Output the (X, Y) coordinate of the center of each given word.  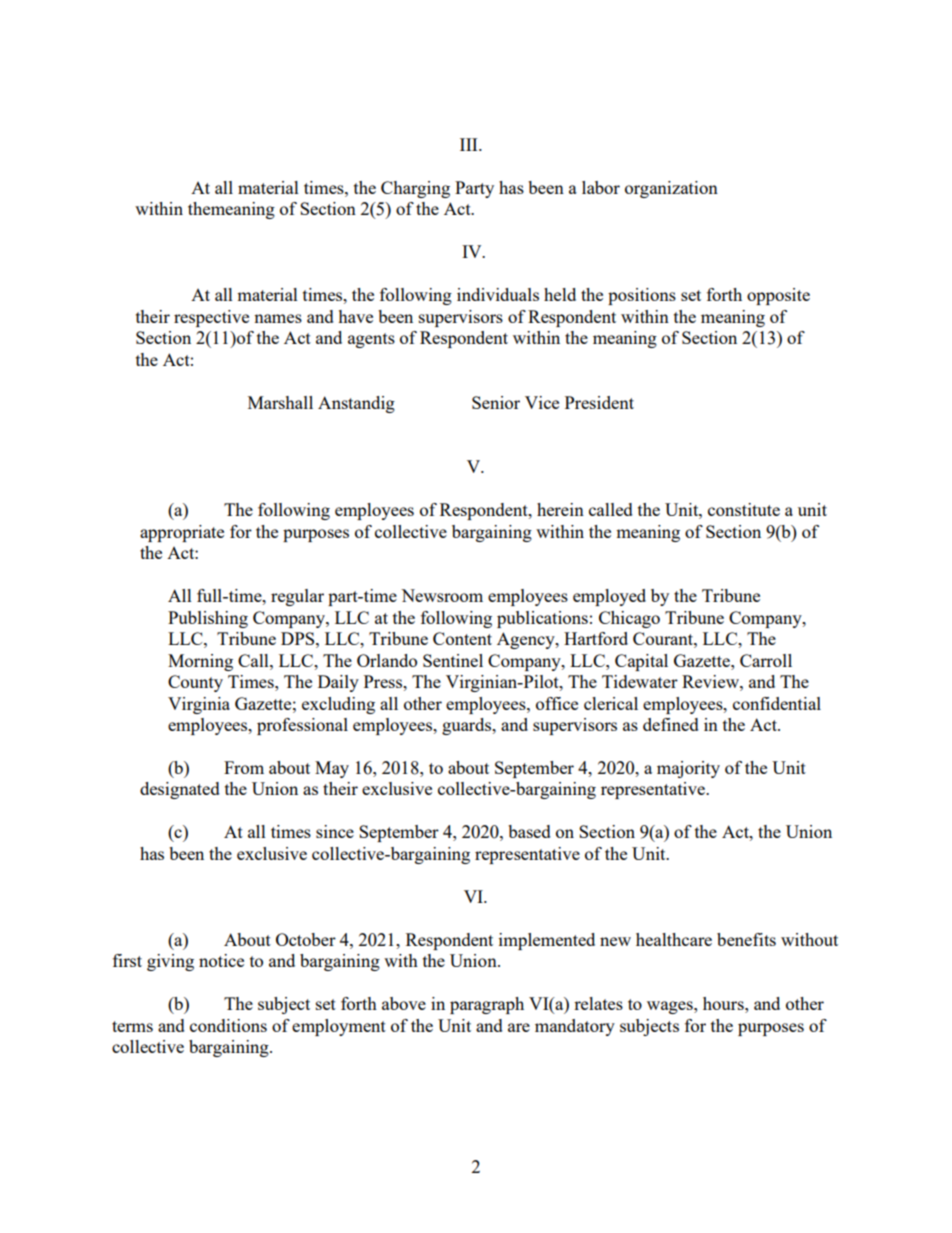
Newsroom (442, 595)
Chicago (629, 619)
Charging (415, 189)
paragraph (487, 1005)
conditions (228, 1025)
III (470, 144)
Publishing (208, 619)
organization (671, 189)
